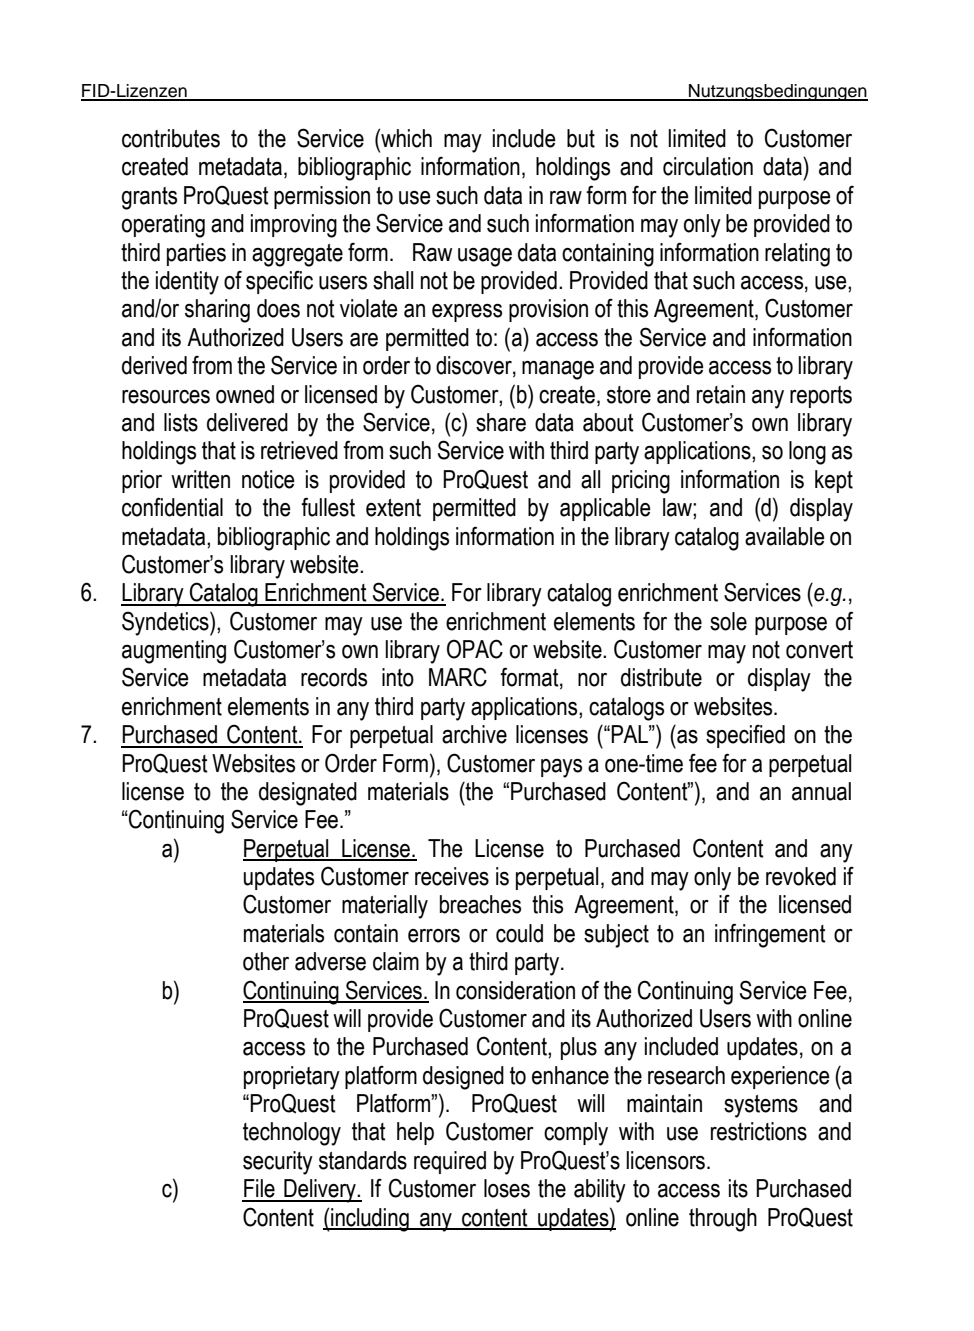 The width and height of the screenshot is (974, 1331). What do you see at coordinates (708, 166) in the screenshot?
I see `circulation` at bounding box center [708, 166].
